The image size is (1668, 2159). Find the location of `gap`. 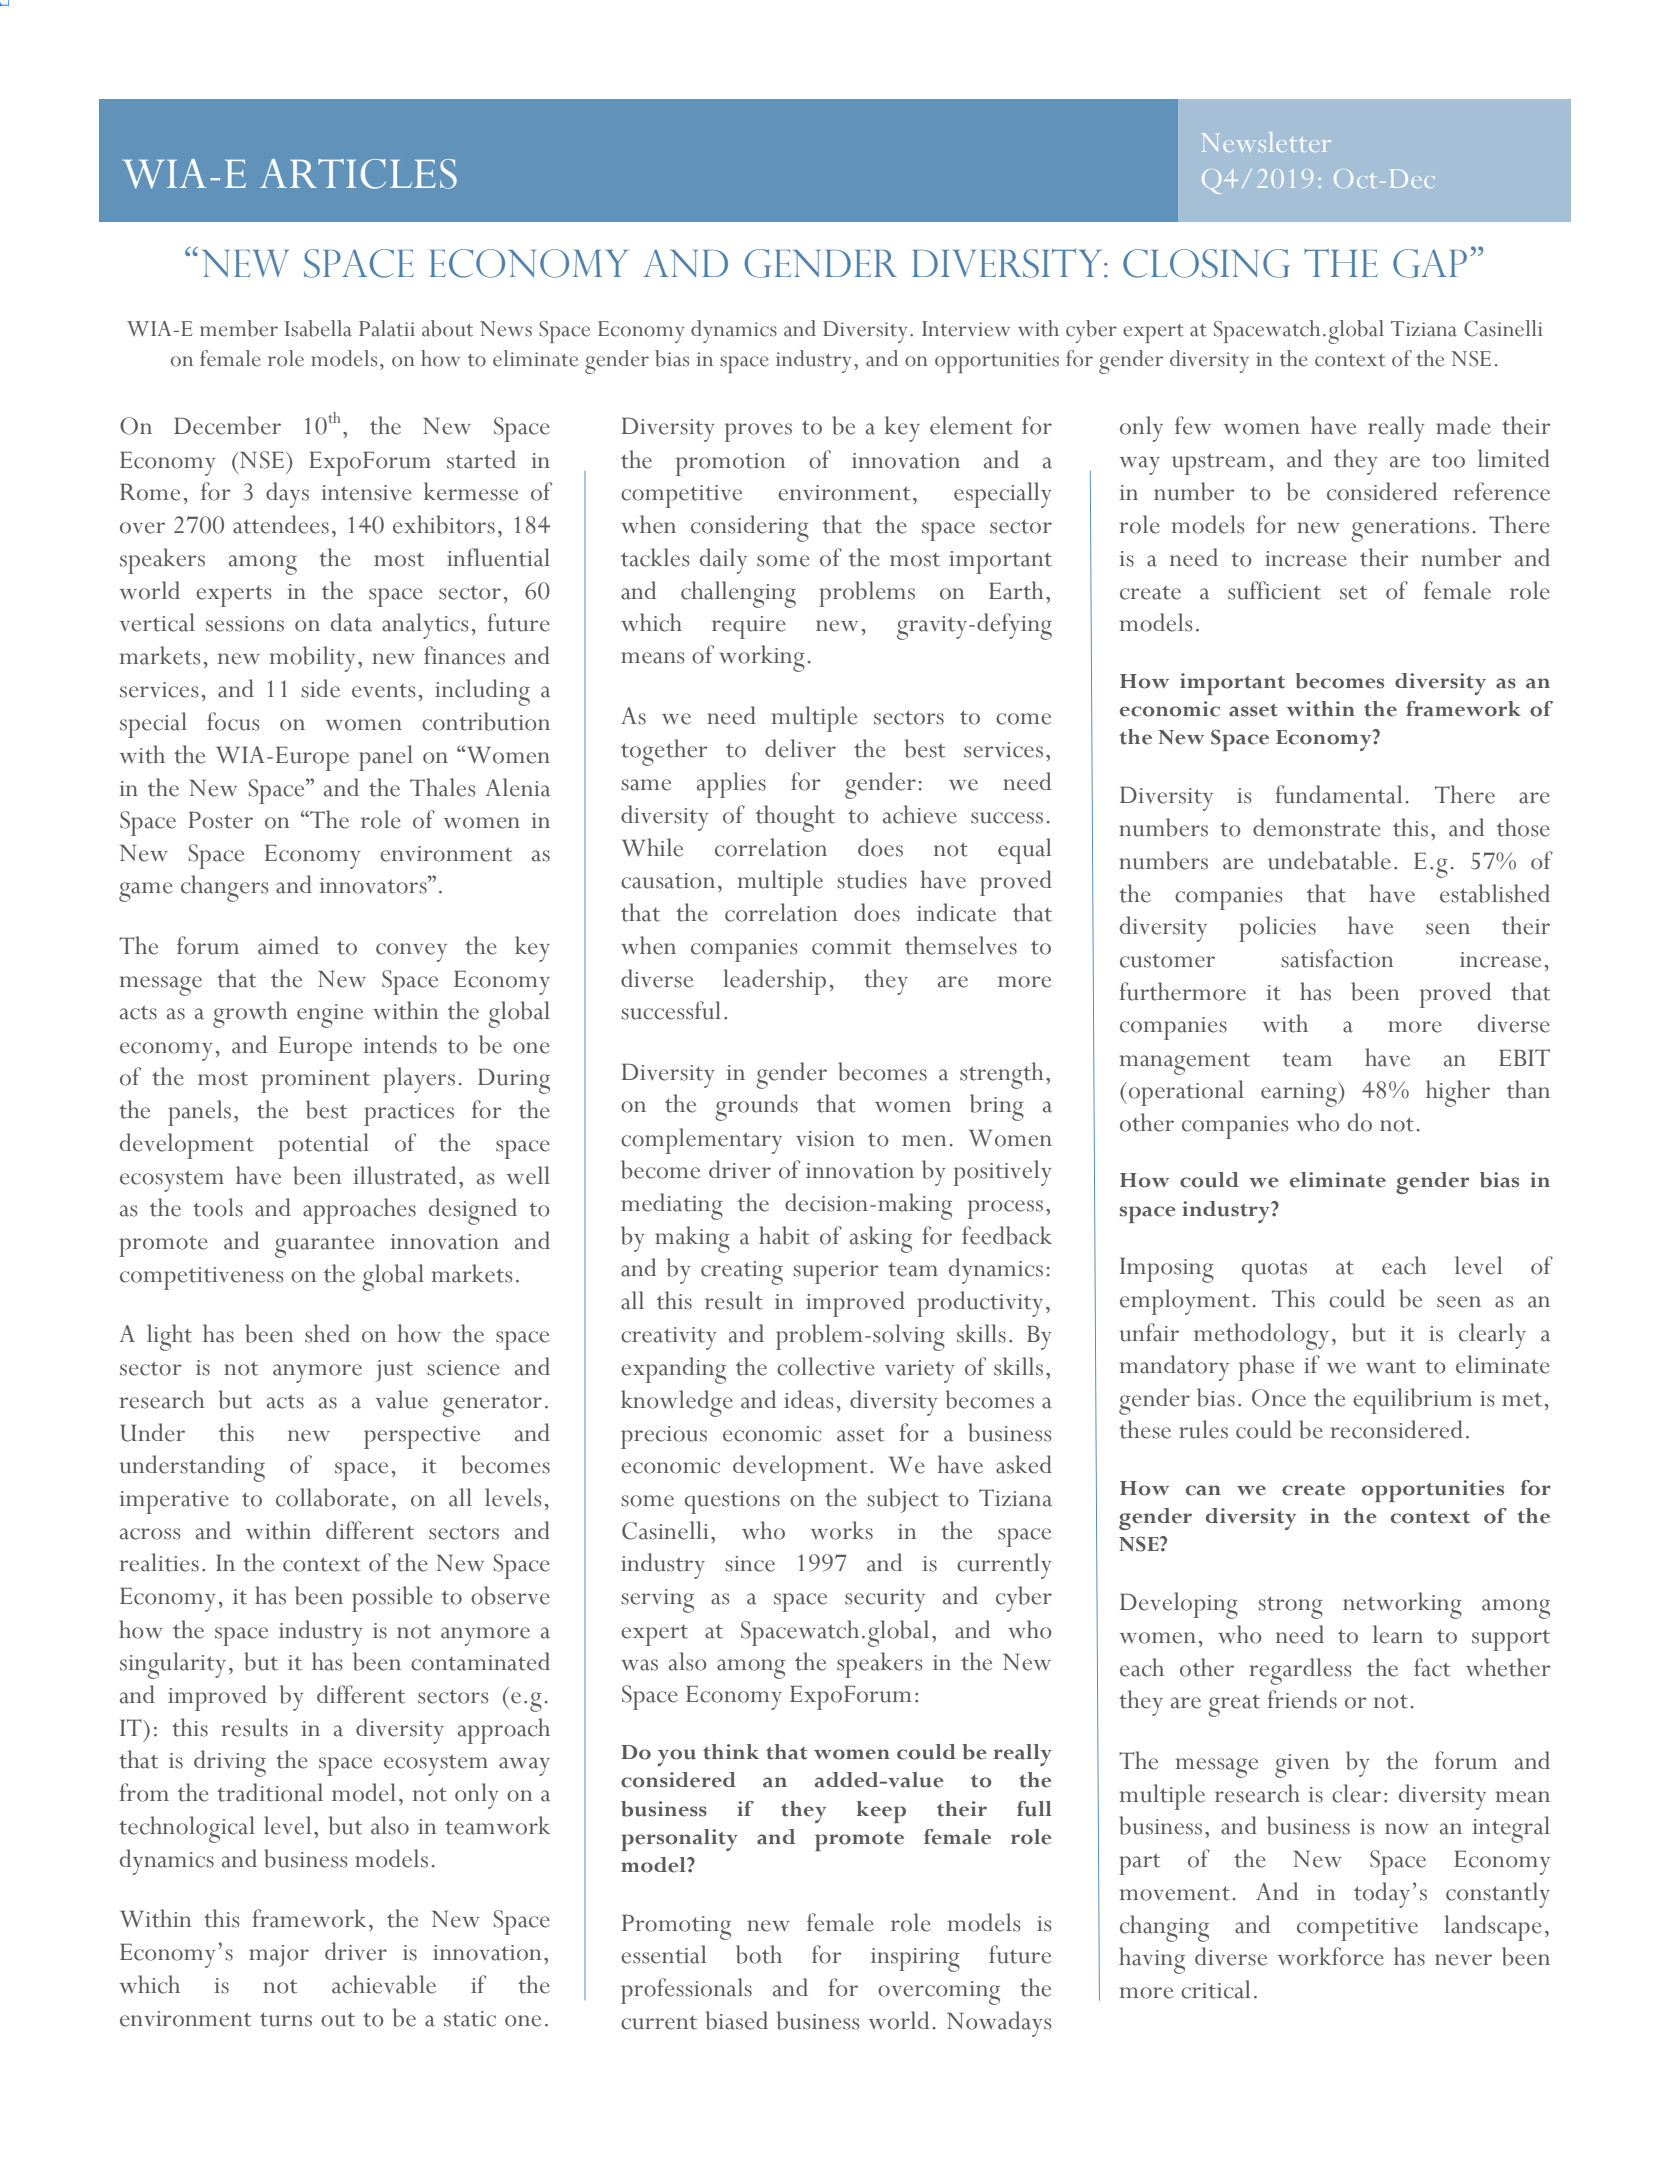

gap is located at coordinates (1430, 263).
